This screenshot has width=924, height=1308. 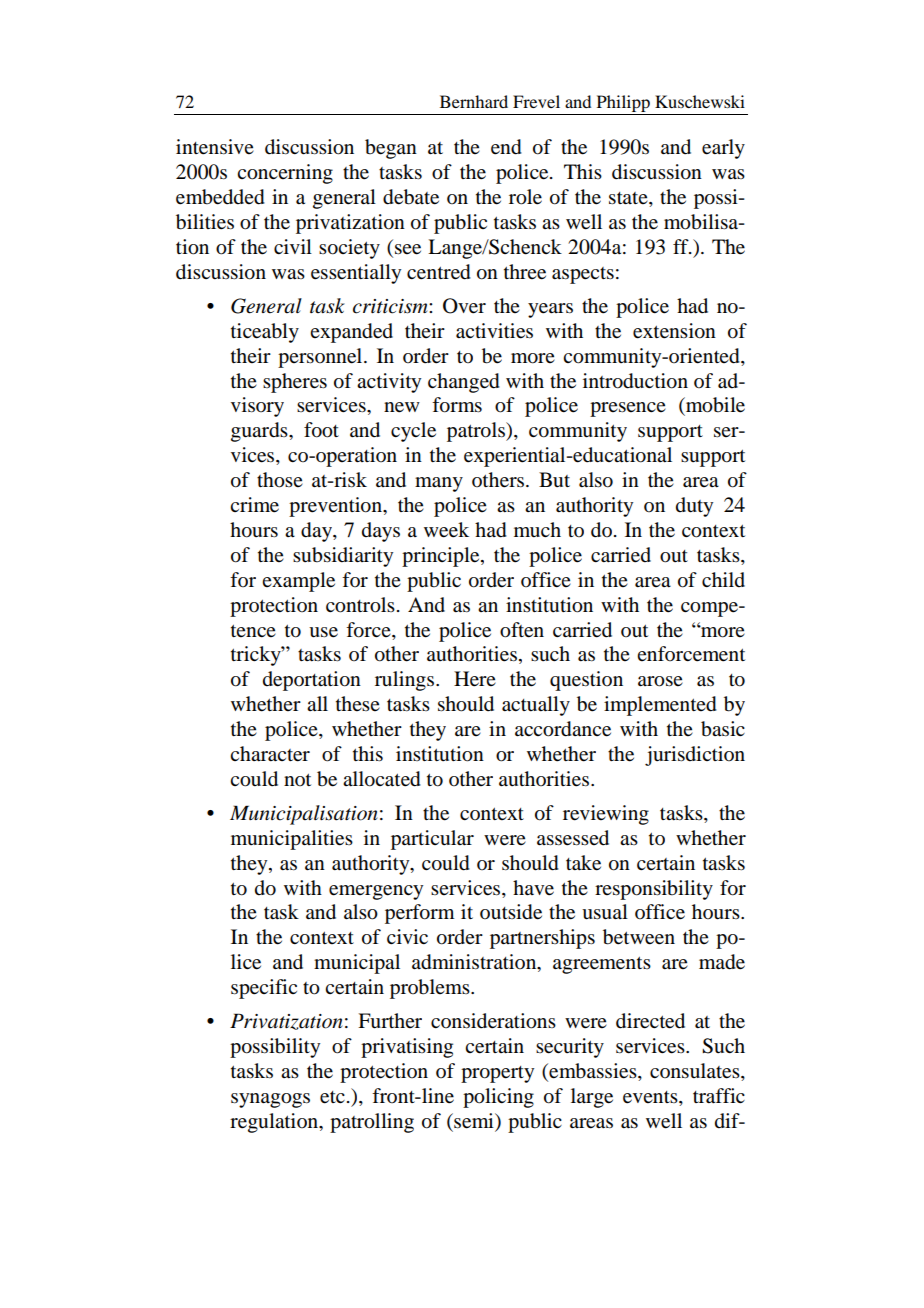 What do you see at coordinates (628, 409) in the screenshot?
I see `presence` at bounding box center [628, 409].
